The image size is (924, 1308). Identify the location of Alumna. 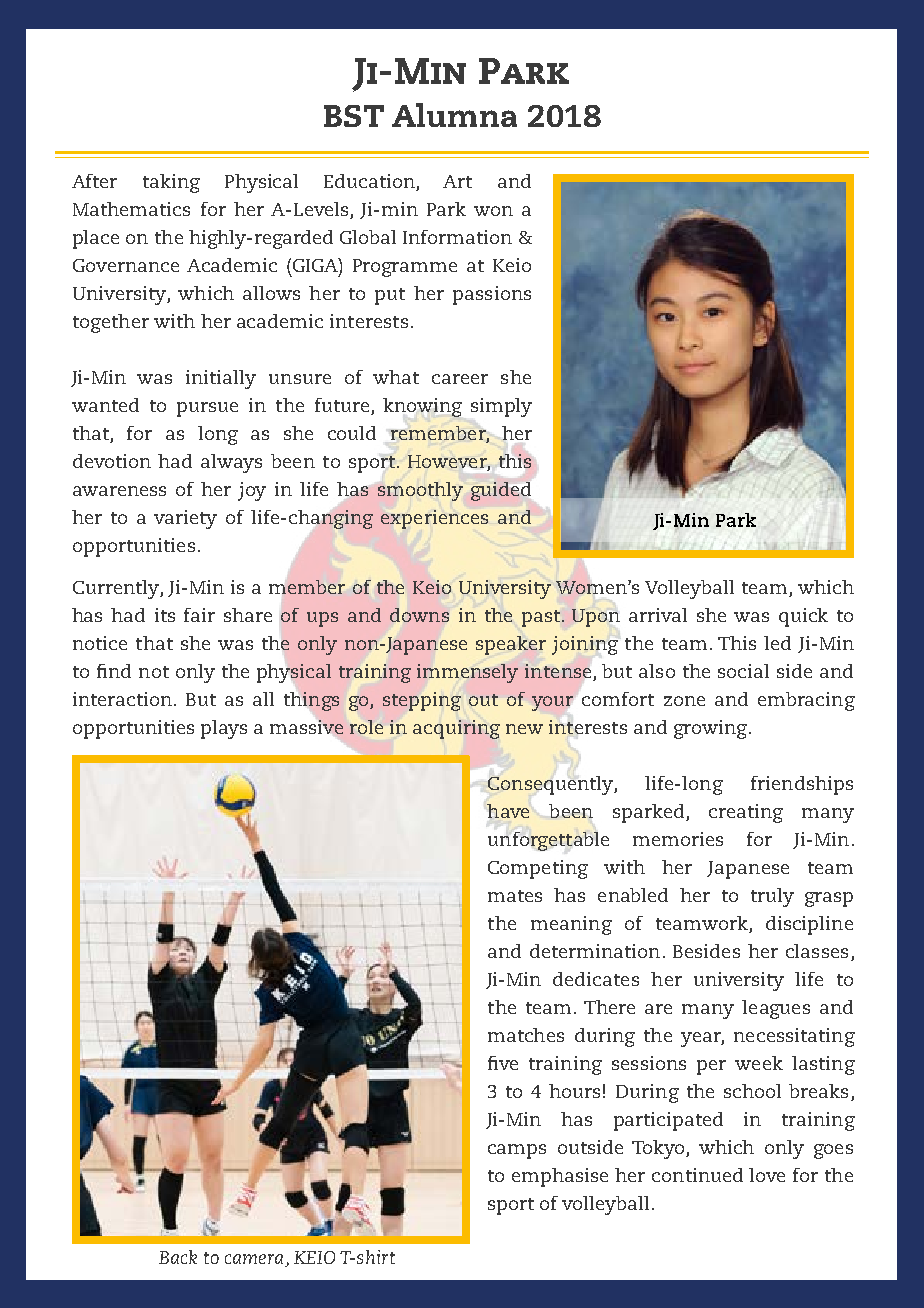
(454, 115).
